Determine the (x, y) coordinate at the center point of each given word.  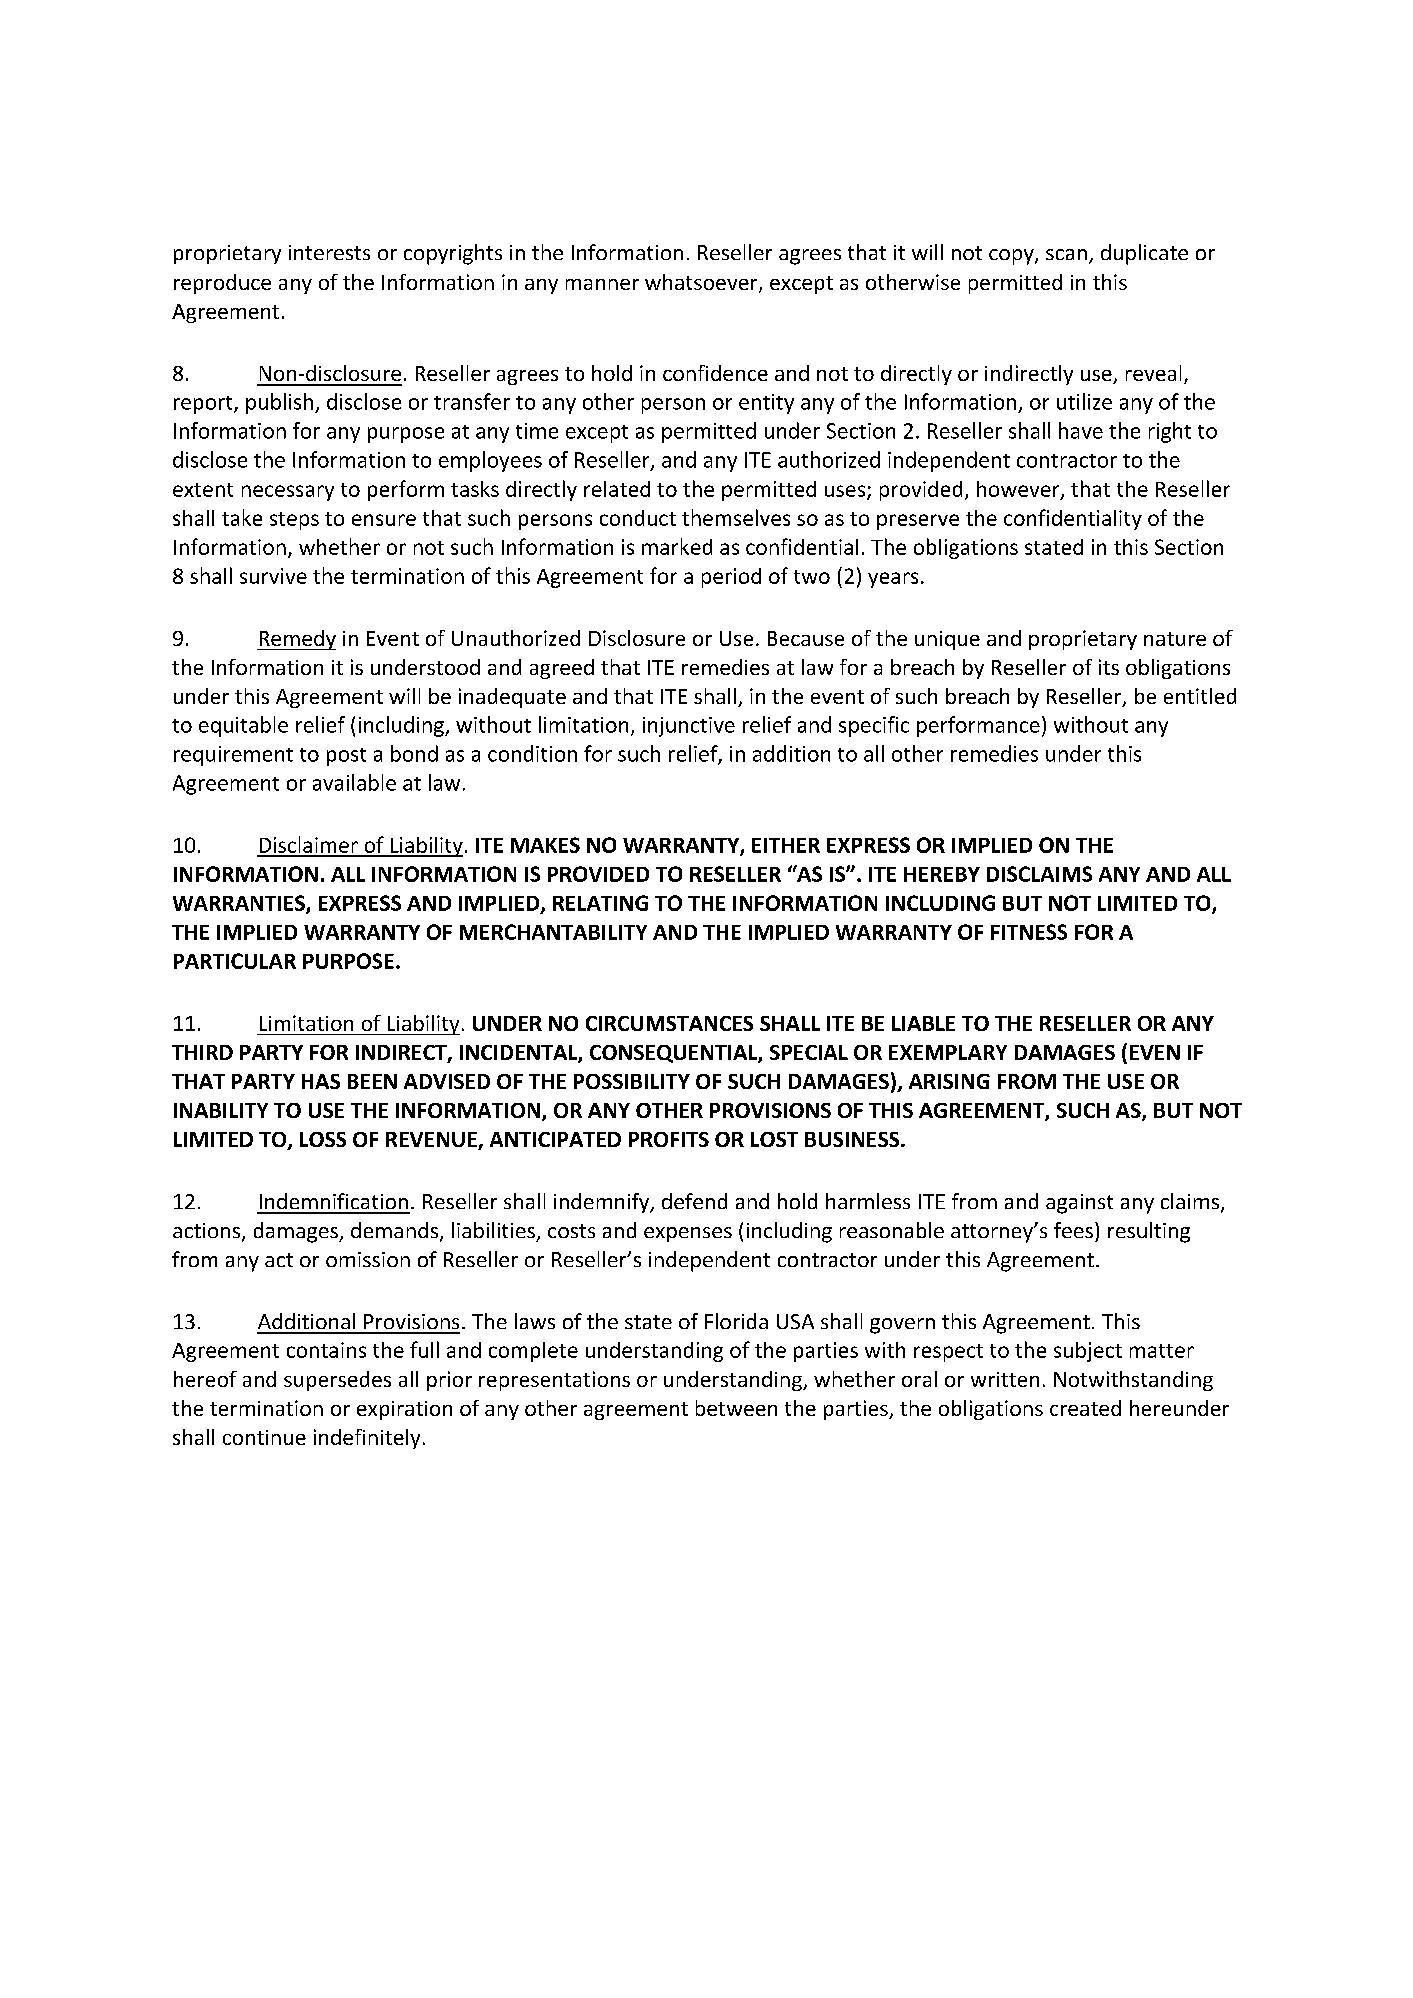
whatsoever (702, 283)
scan (1066, 254)
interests (329, 252)
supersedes (337, 1381)
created (1085, 1408)
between (736, 1408)
